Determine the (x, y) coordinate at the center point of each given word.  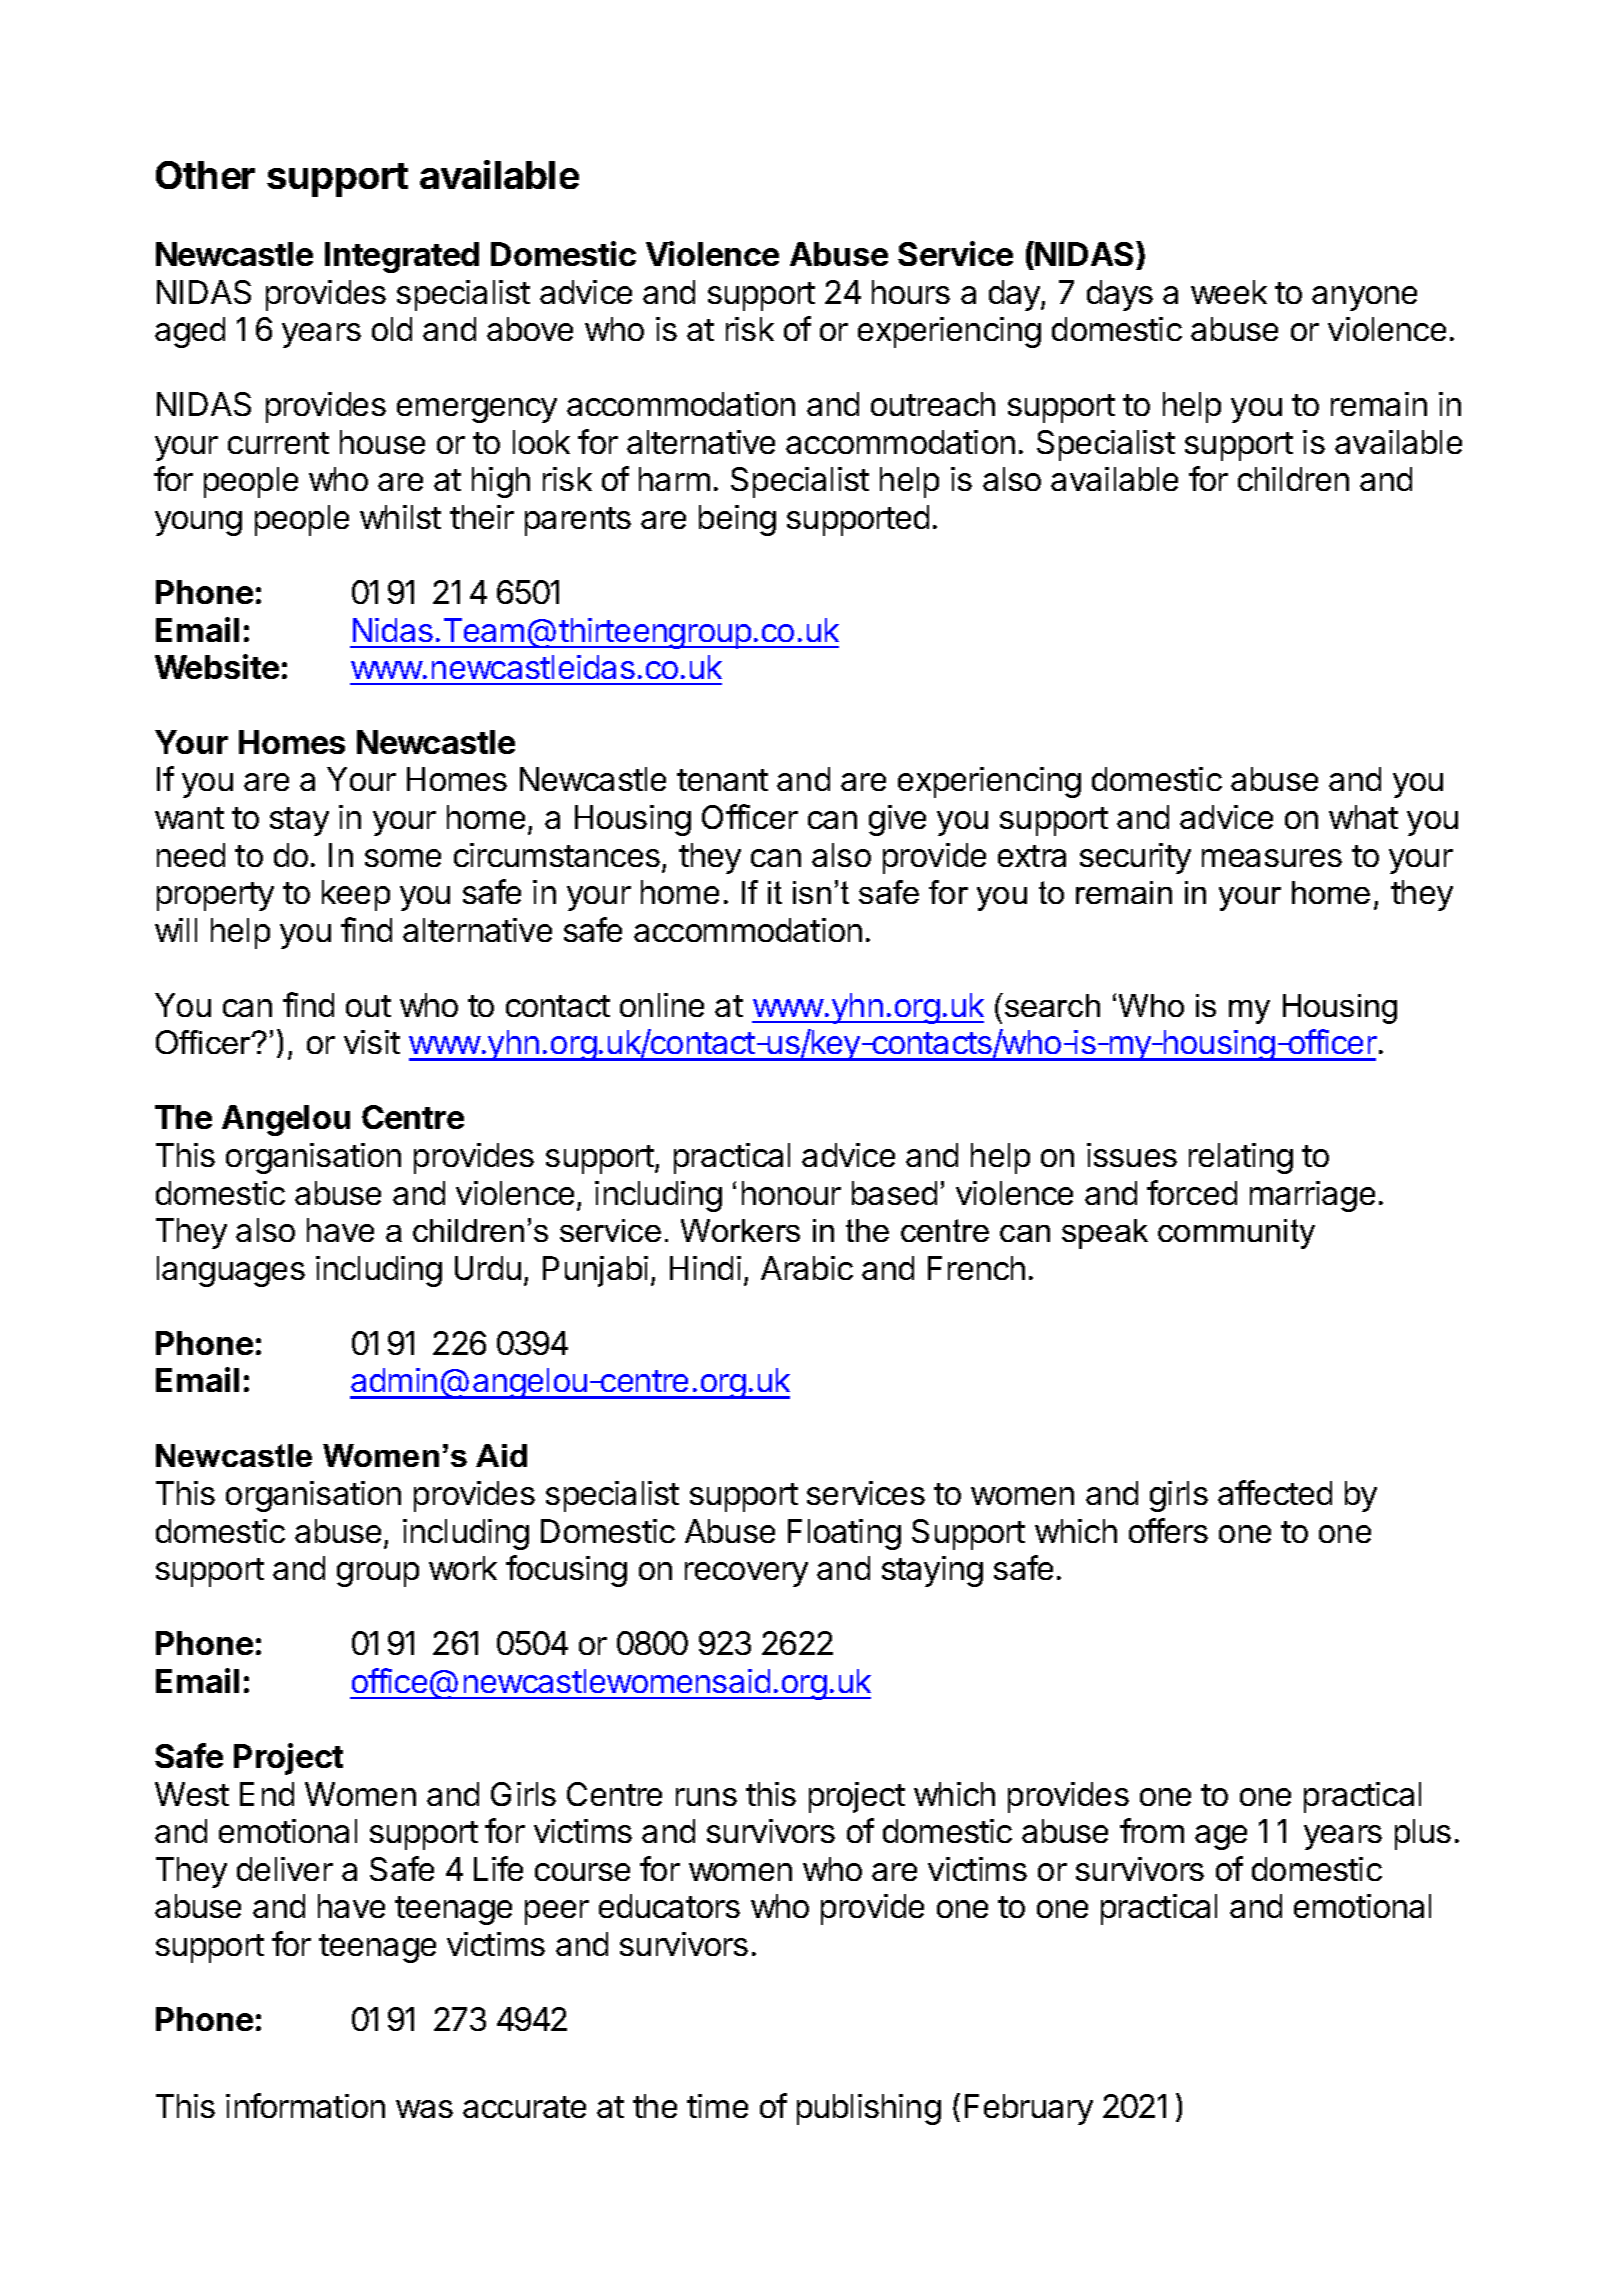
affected (1275, 1492)
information (305, 2105)
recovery (746, 1574)
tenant (722, 780)
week (1229, 292)
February (1029, 2109)
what (1363, 817)
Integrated (402, 257)
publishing (869, 2109)
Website (217, 666)
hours (911, 292)
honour (791, 1193)
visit (372, 1042)
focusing (566, 1571)
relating (1241, 1158)
